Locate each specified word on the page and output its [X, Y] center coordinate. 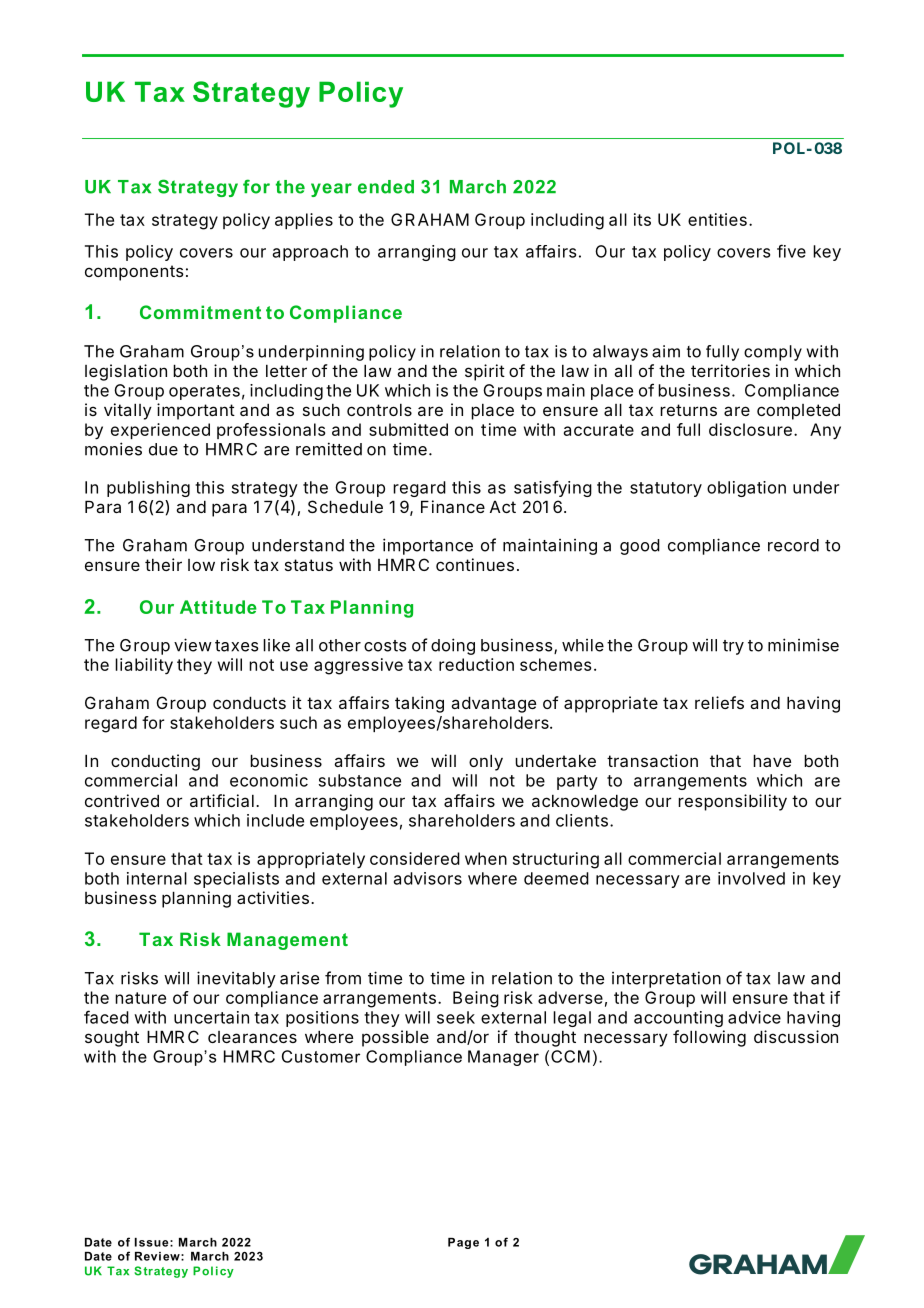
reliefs [719, 702]
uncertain [211, 1017]
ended [386, 187]
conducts [249, 702]
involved [751, 878]
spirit [485, 372]
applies [304, 221]
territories [730, 370]
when [486, 858]
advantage [493, 704]
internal [157, 878]
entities [717, 219]
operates [204, 392]
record [793, 545]
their [163, 564]
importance [428, 546]
